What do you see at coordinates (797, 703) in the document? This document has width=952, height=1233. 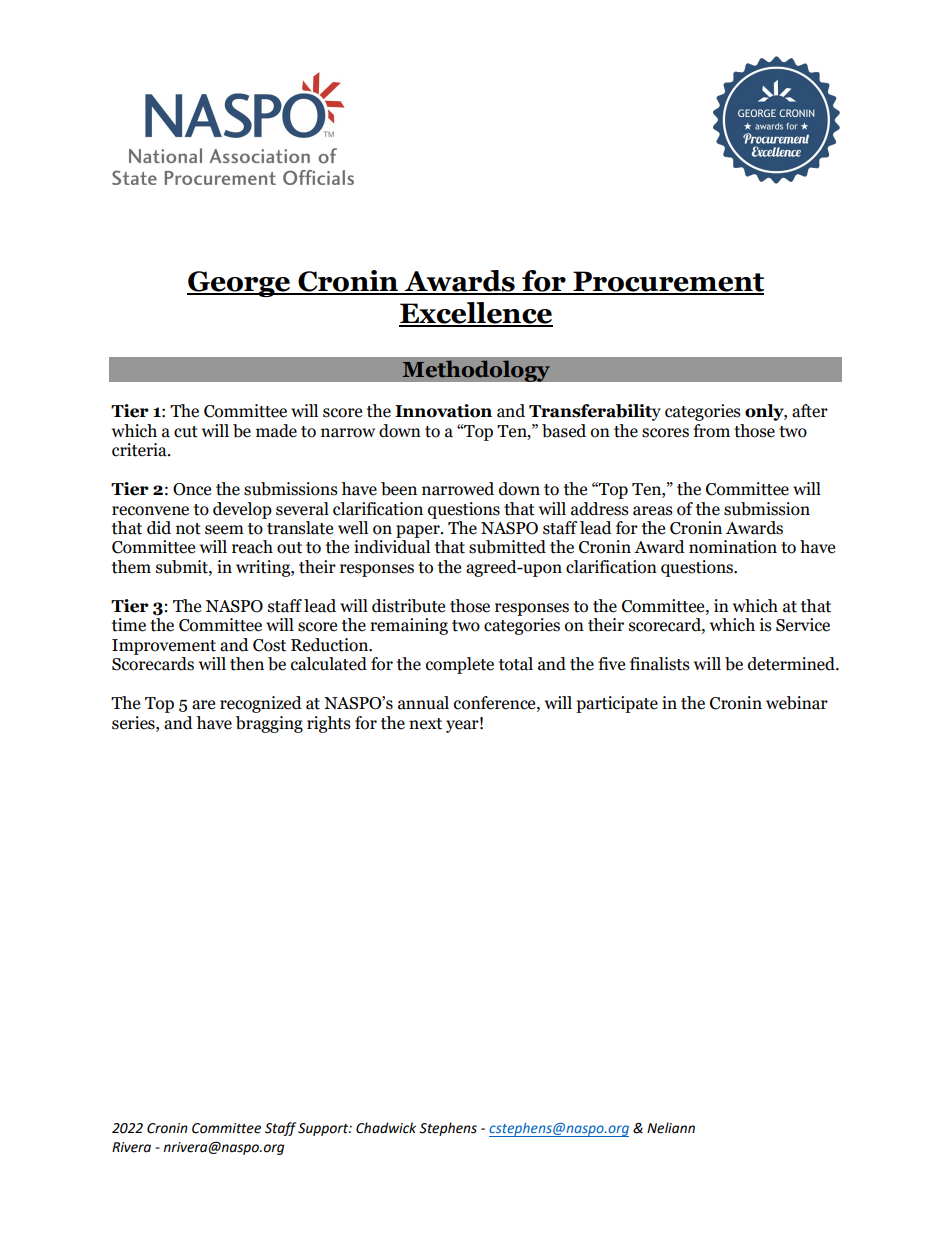 I see `webinar` at bounding box center [797, 703].
